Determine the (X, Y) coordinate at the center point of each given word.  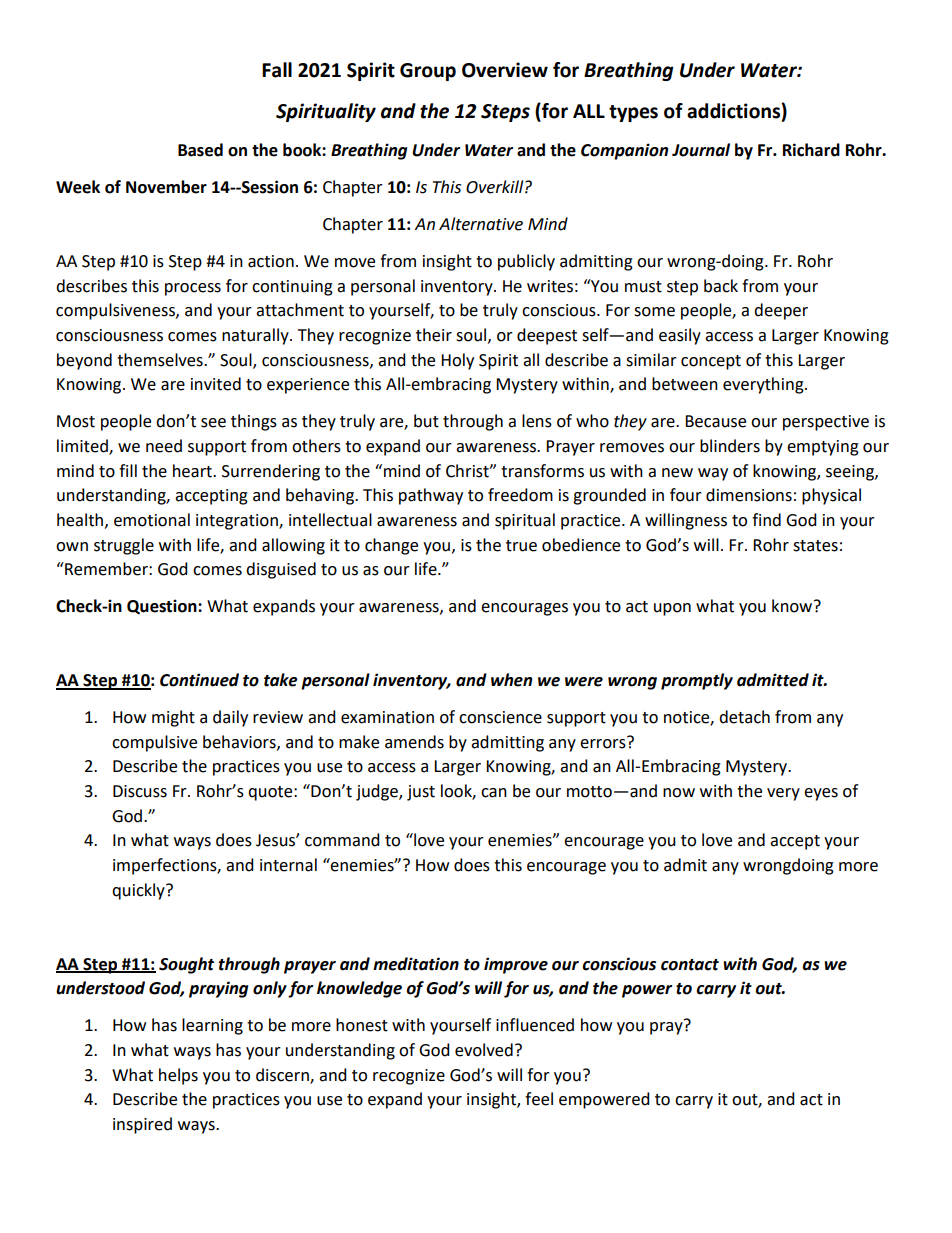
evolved (484, 1050)
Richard (811, 150)
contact (690, 965)
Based (200, 150)
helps (178, 1076)
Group (428, 72)
